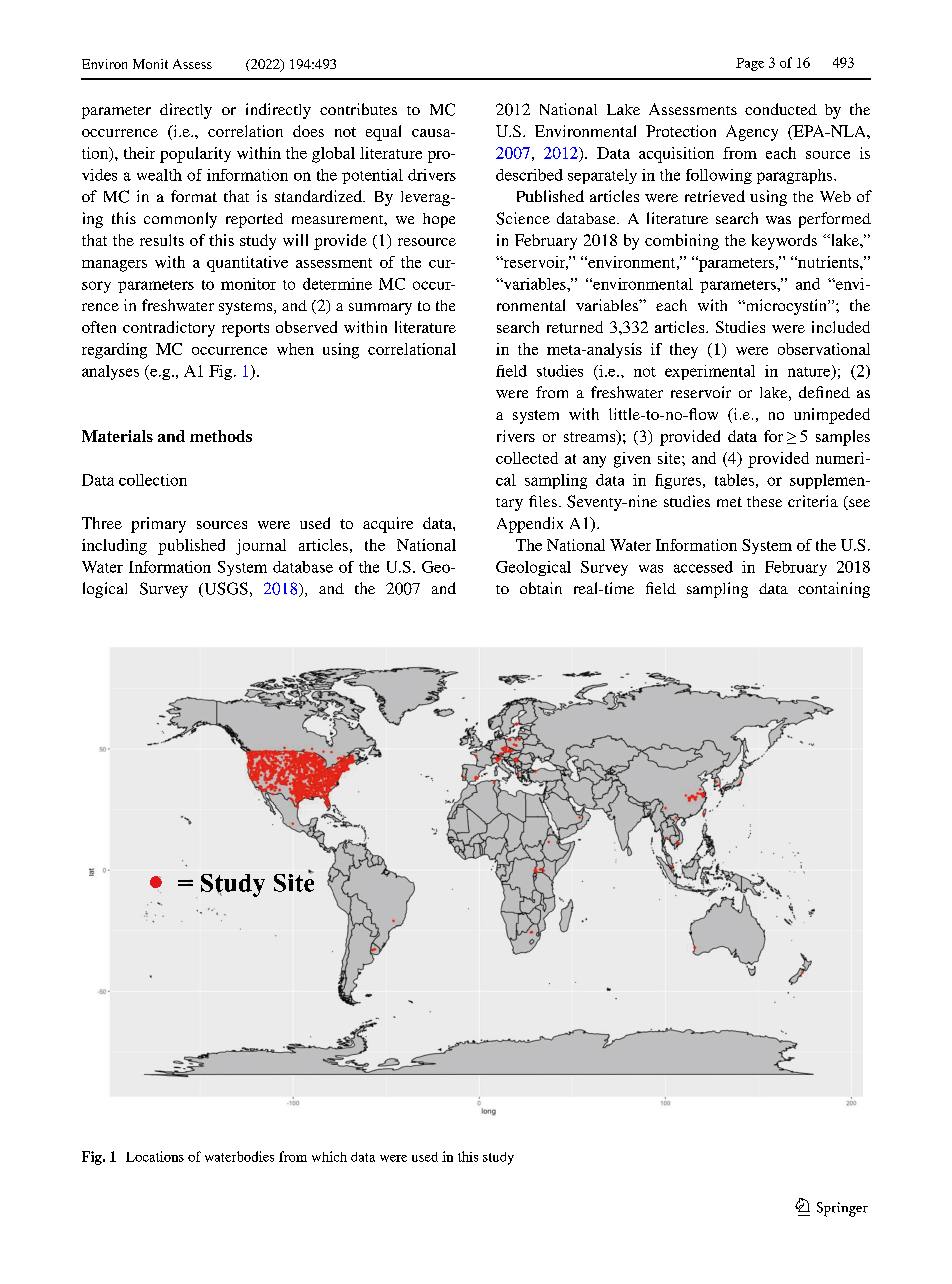 This screenshot has width=952, height=1284. Describe the element at coordinates (764, 501) in the screenshot. I see `these` at that location.
